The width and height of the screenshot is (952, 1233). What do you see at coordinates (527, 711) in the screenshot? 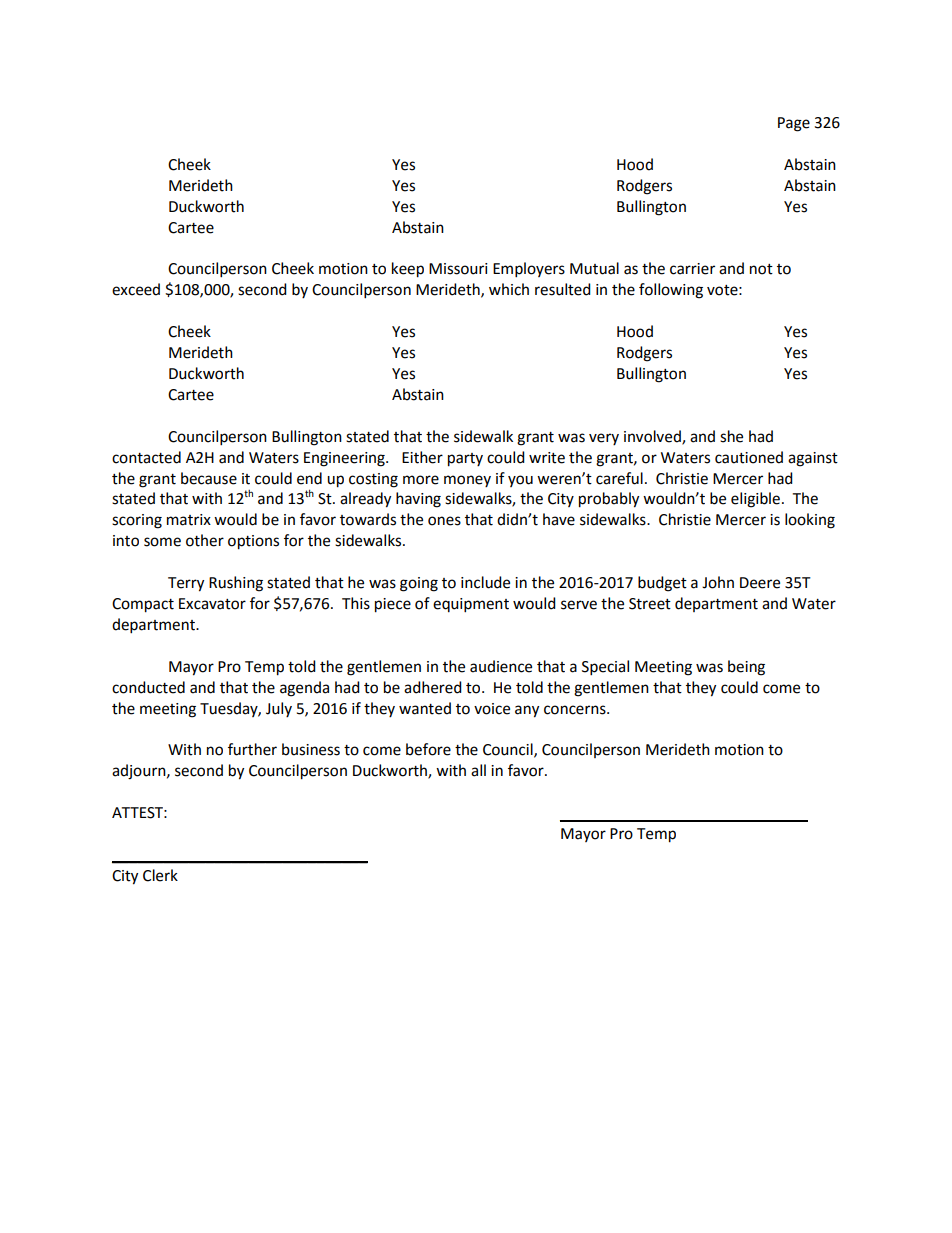
I see `any` at bounding box center [527, 711].
